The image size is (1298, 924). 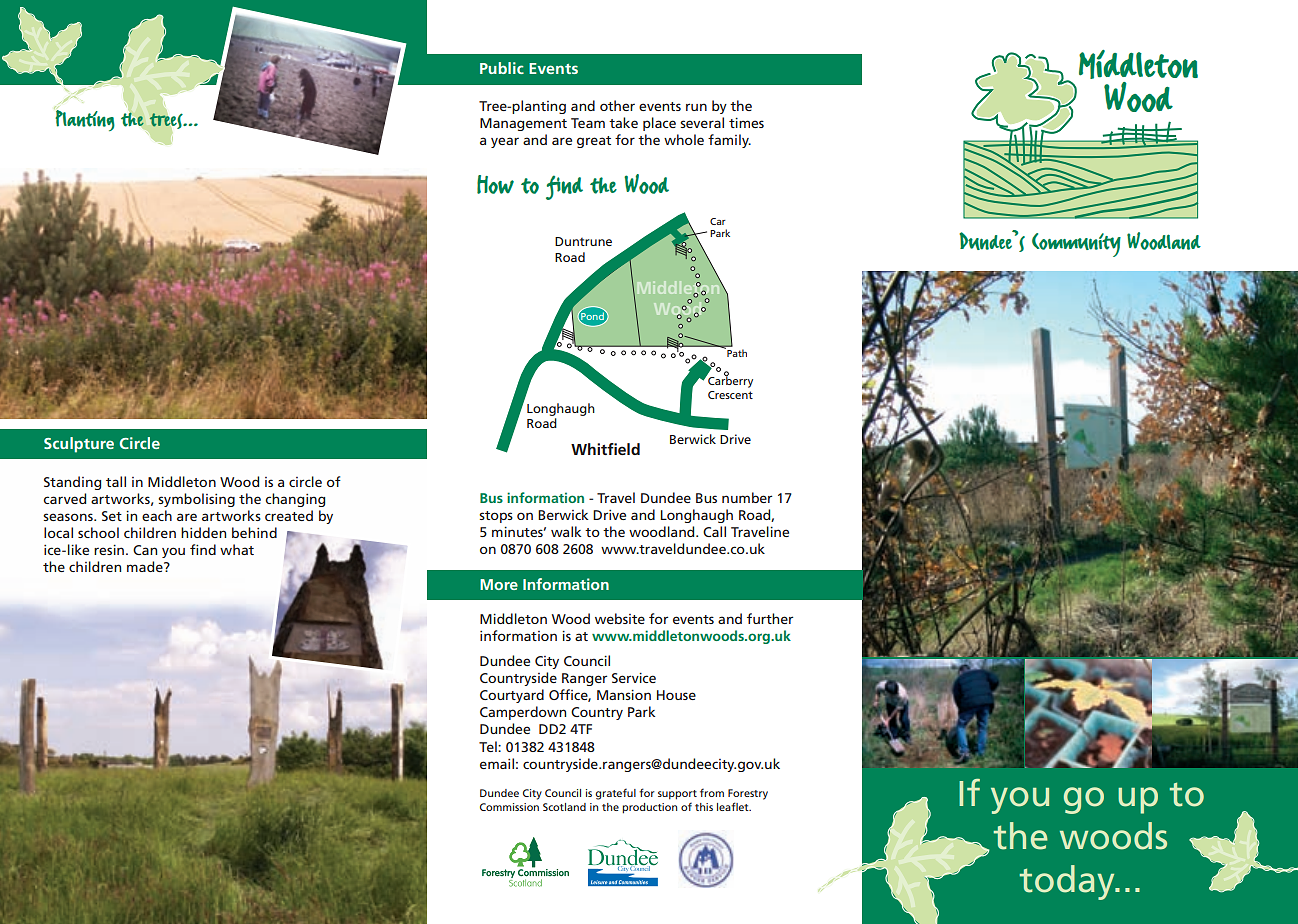 What do you see at coordinates (146, 566) in the page?
I see `made` at bounding box center [146, 566].
